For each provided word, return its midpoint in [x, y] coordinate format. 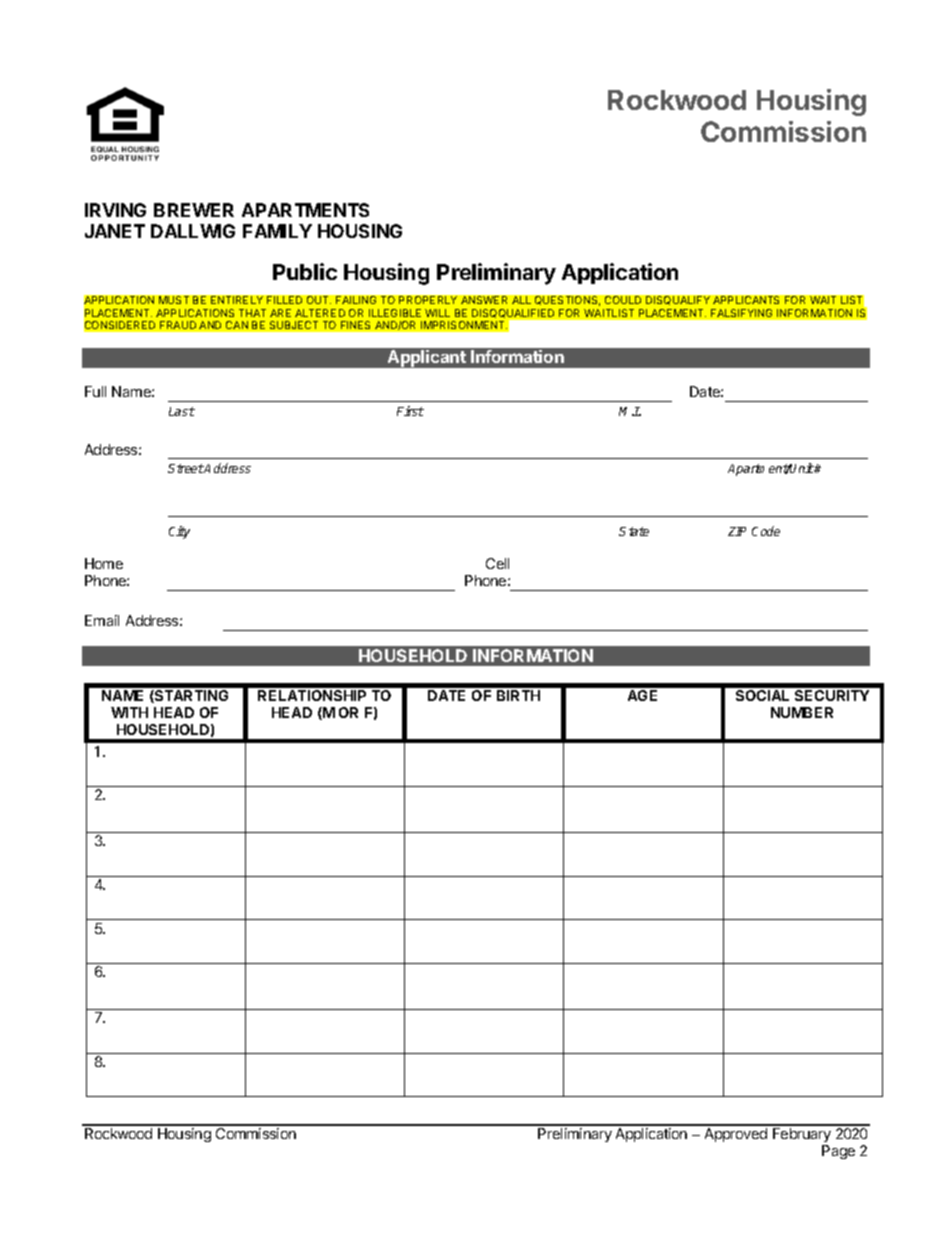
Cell [497, 563]
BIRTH [518, 695]
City [179, 532]
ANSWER [484, 300]
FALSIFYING [741, 313]
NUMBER [802, 712]
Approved [736, 1135]
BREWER [194, 210]
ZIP [737, 531]
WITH [129, 712]
